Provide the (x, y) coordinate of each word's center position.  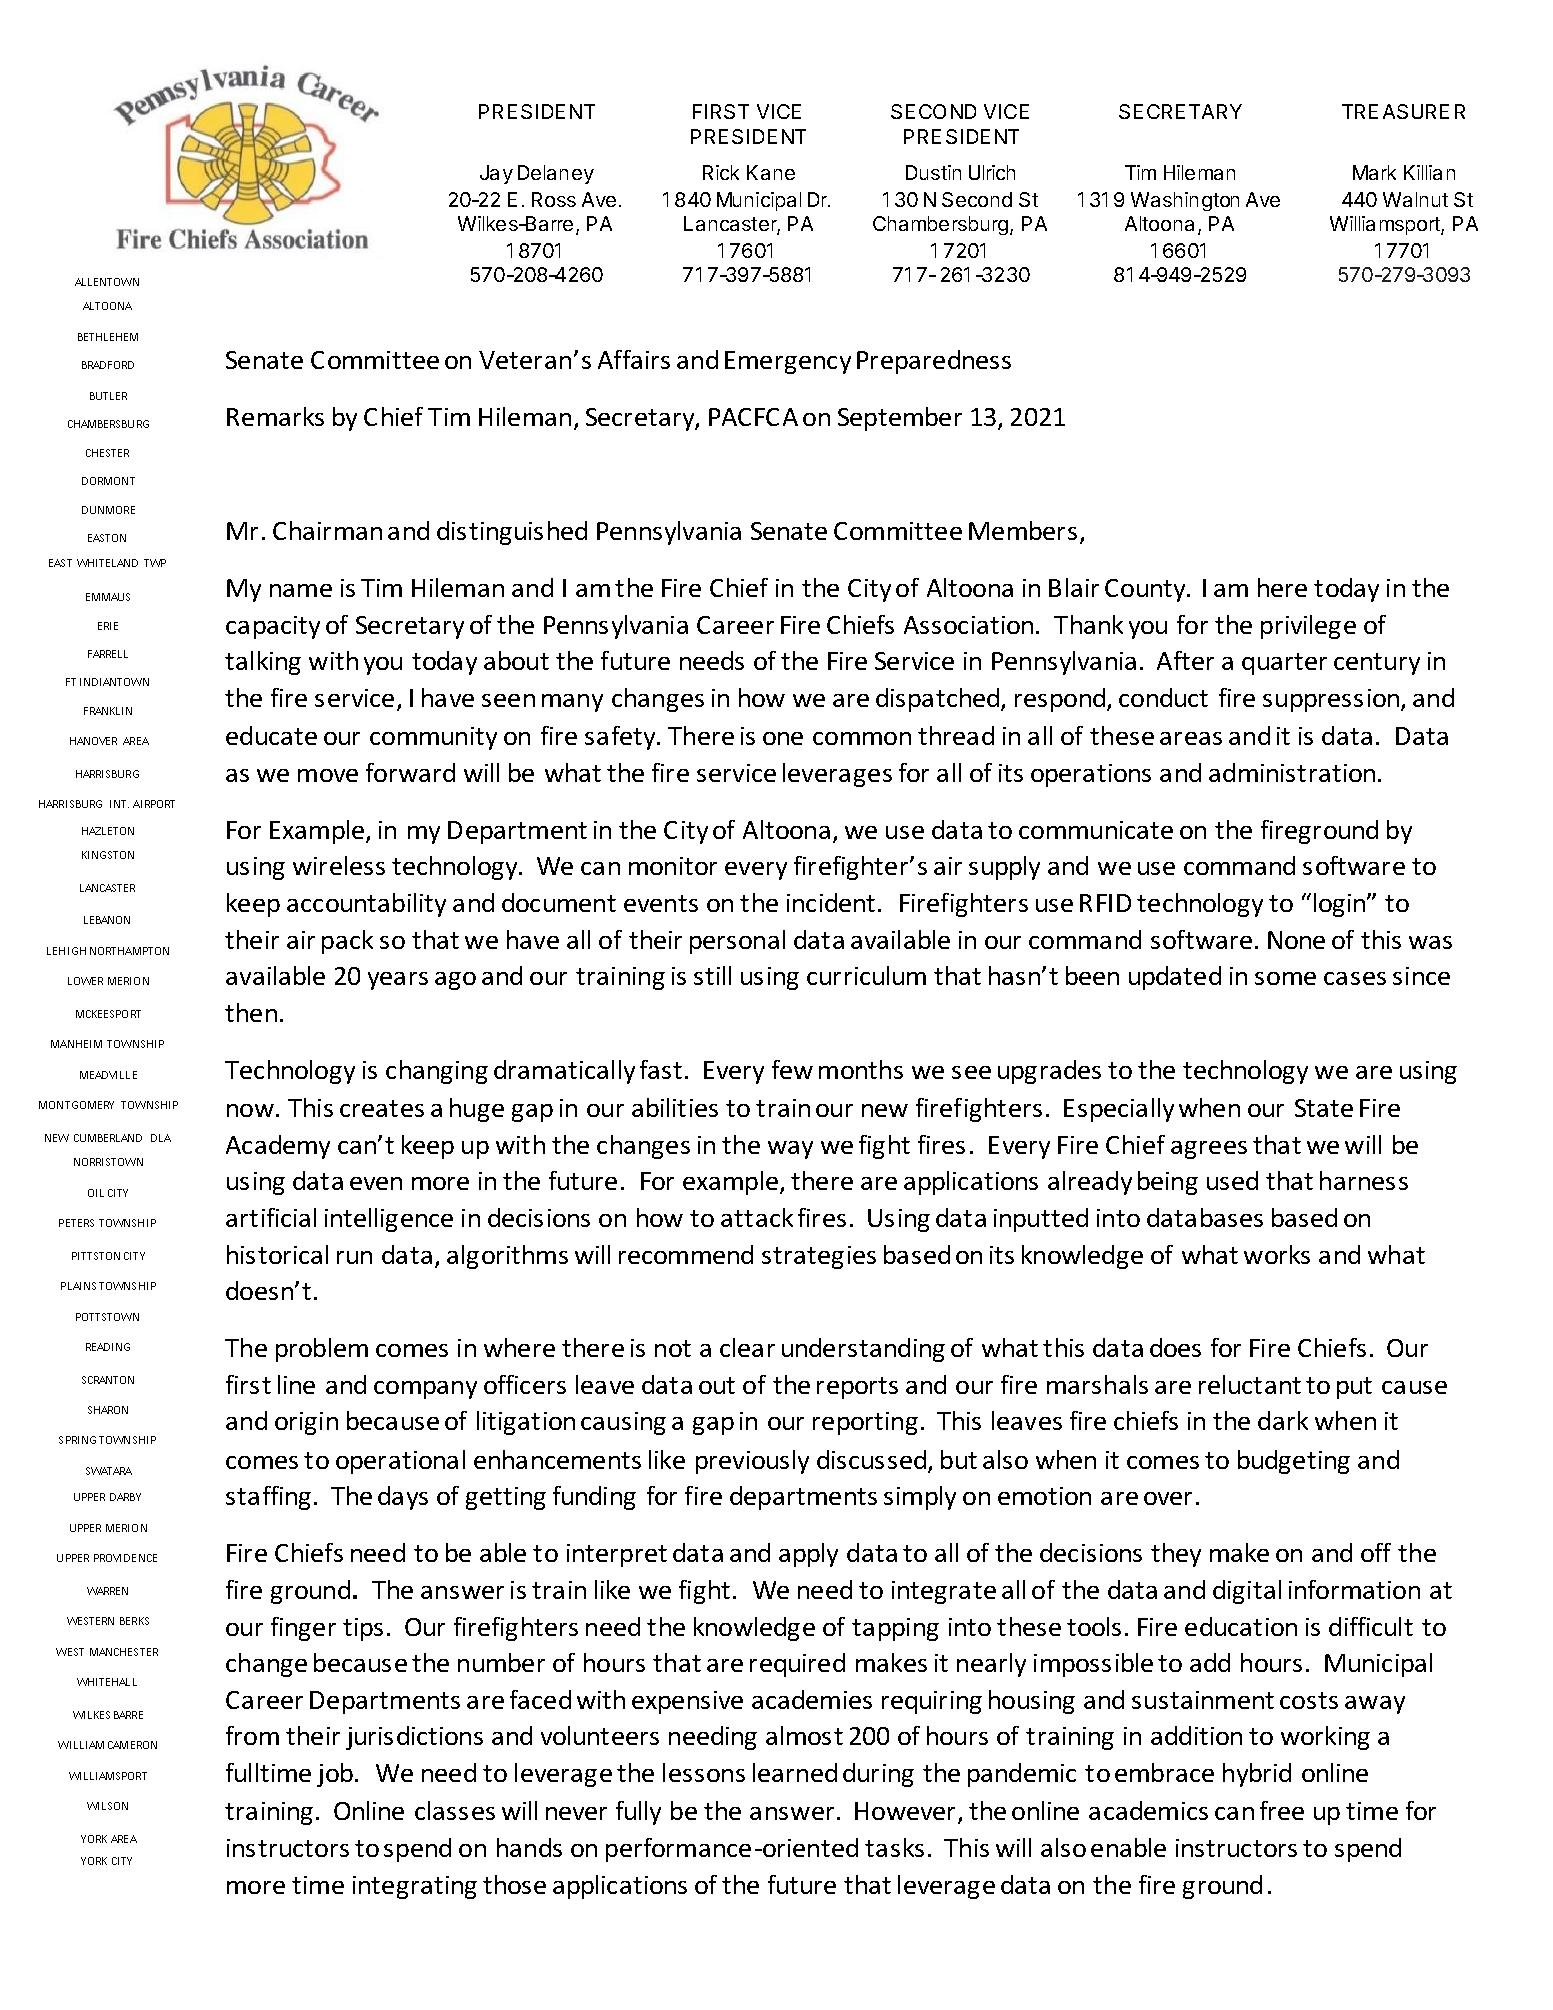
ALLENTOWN (107, 282)
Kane (771, 172)
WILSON (107, 1806)
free (1282, 1810)
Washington (1185, 201)
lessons (704, 1772)
